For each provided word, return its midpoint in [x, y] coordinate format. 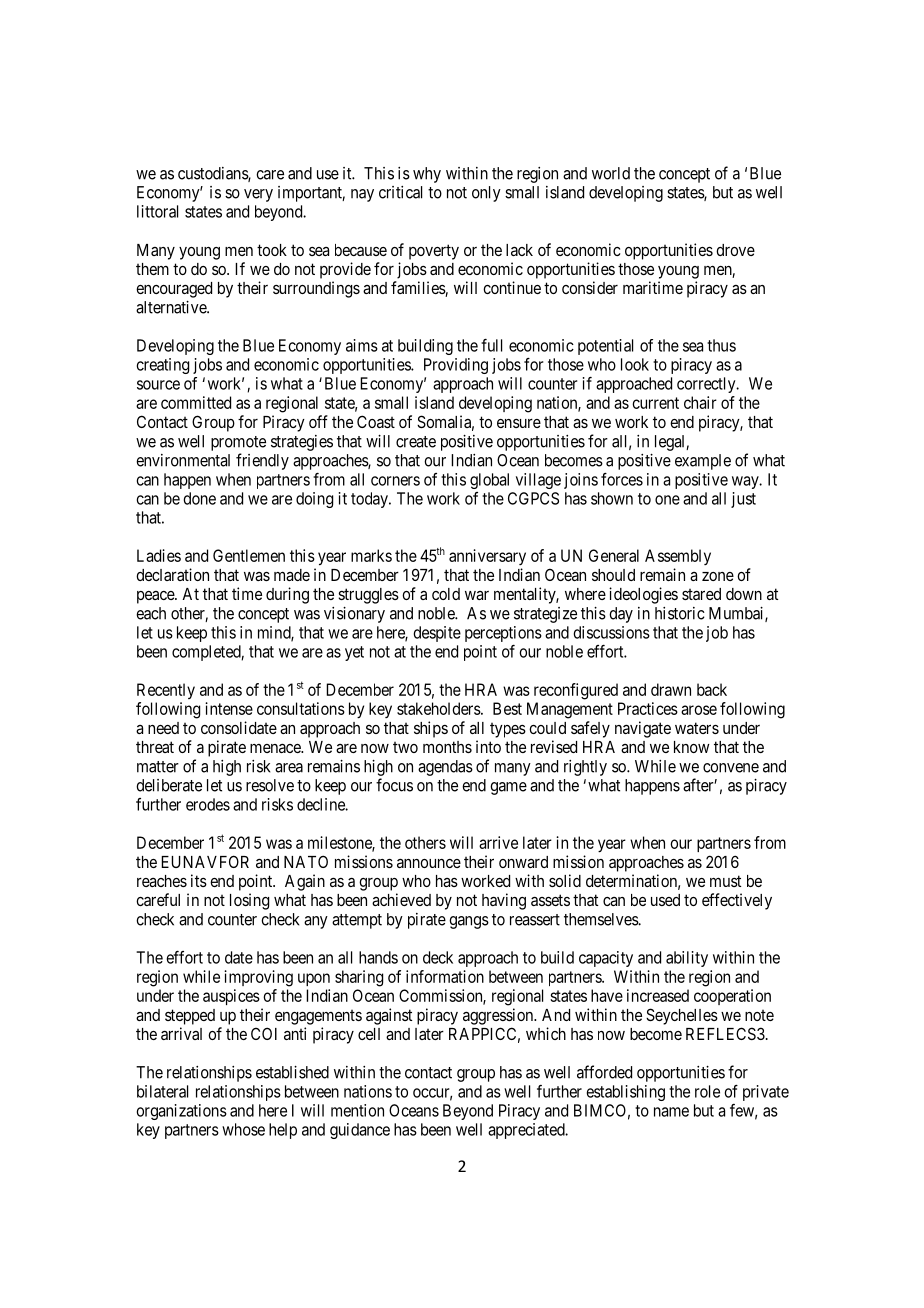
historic [680, 613]
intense [229, 708]
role [707, 1091]
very [258, 195]
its [199, 880]
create [416, 442]
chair [700, 402]
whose [243, 1129]
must [725, 881]
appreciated [527, 1131]
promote [238, 443]
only [486, 194]
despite [437, 634]
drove [735, 250]
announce [429, 863]
